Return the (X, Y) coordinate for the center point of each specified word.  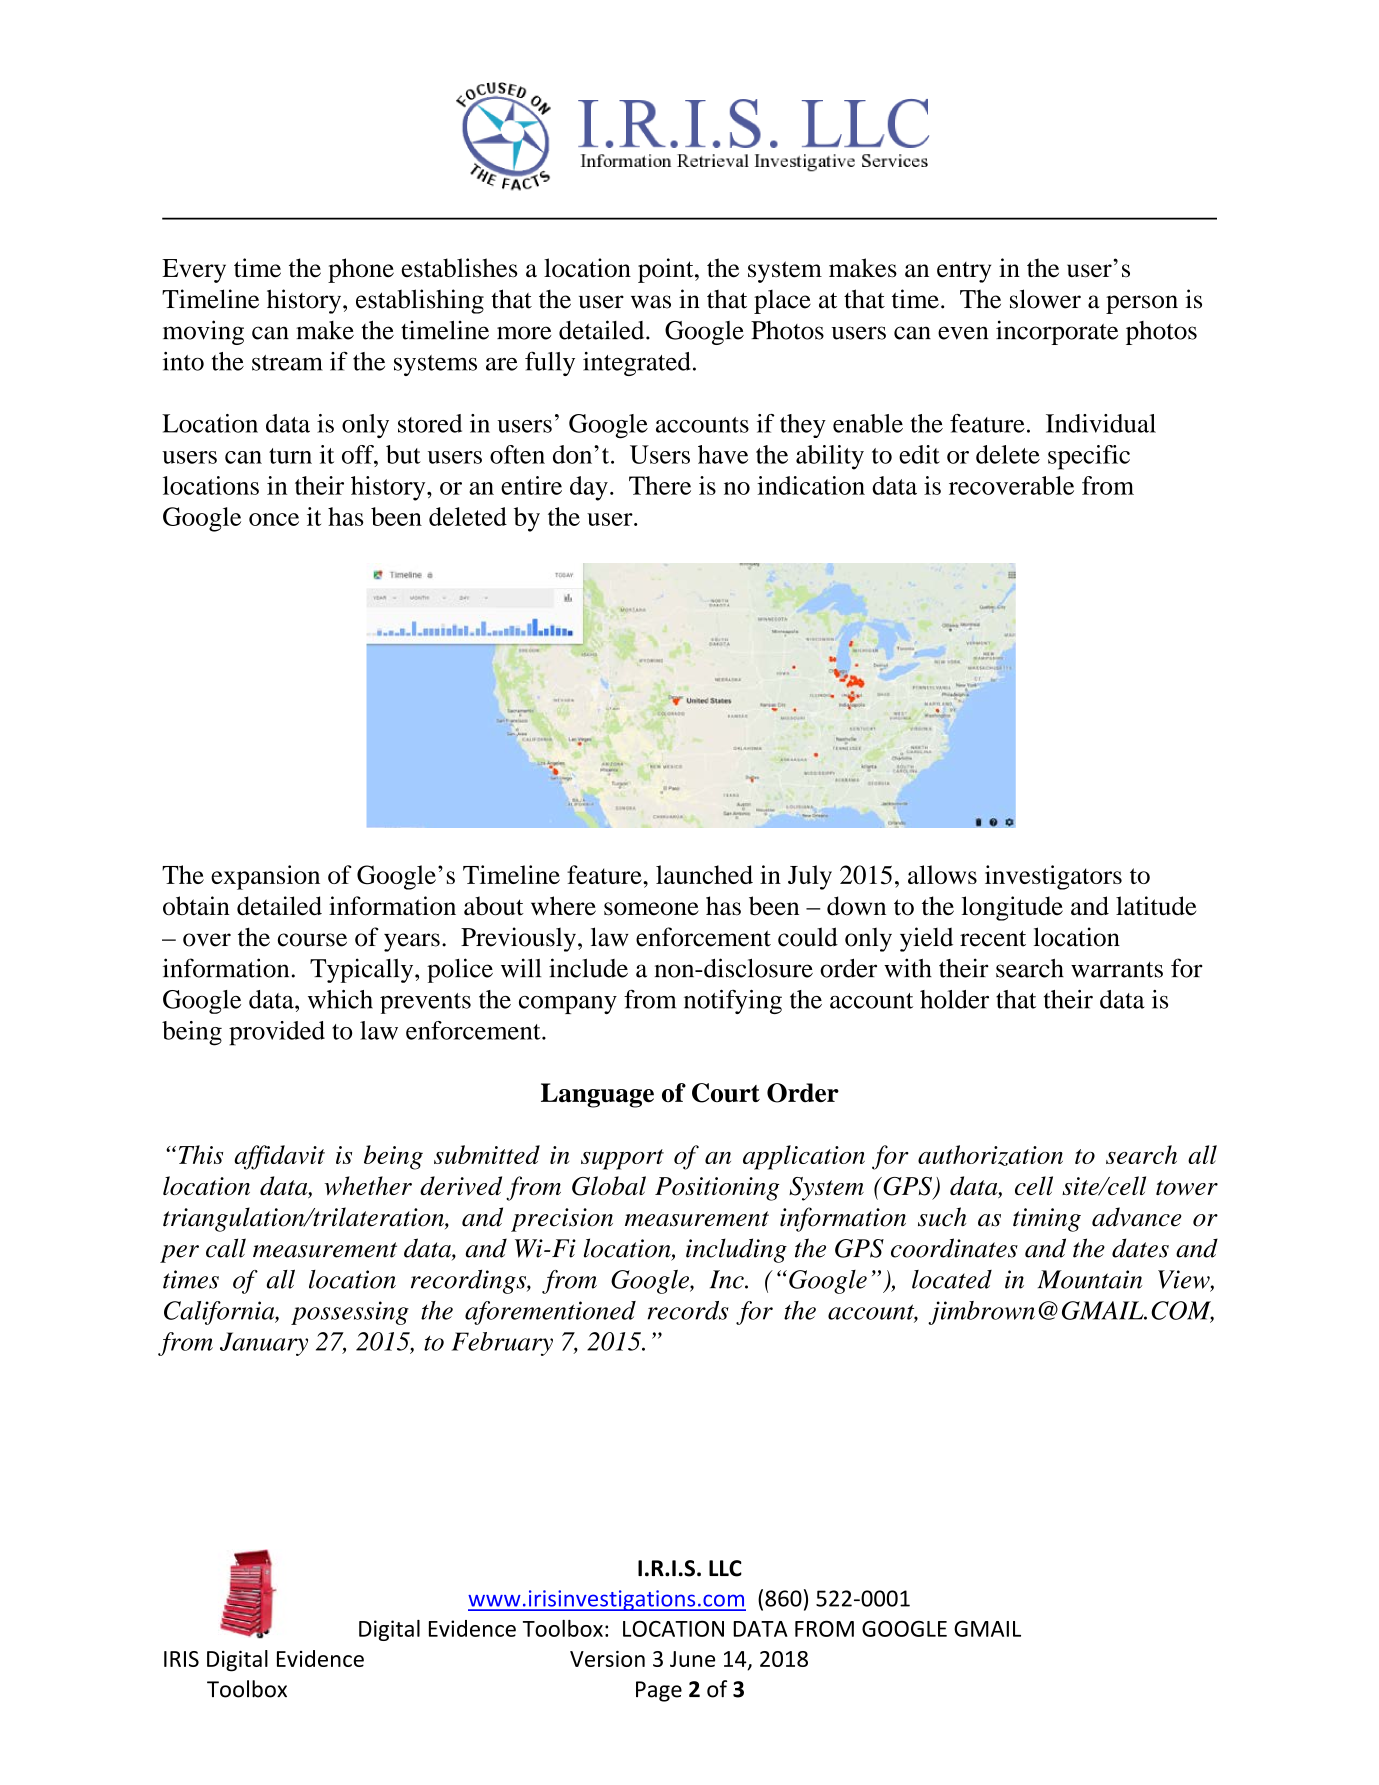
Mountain (1090, 1279)
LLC (725, 1568)
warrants (1117, 970)
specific (1089, 457)
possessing (350, 1313)
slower (1045, 299)
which (340, 999)
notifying (733, 1001)
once (274, 519)
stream (287, 363)
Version (607, 1658)
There (660, 485)
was (651, 302)
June (692, 1659)
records (687, 1310)
